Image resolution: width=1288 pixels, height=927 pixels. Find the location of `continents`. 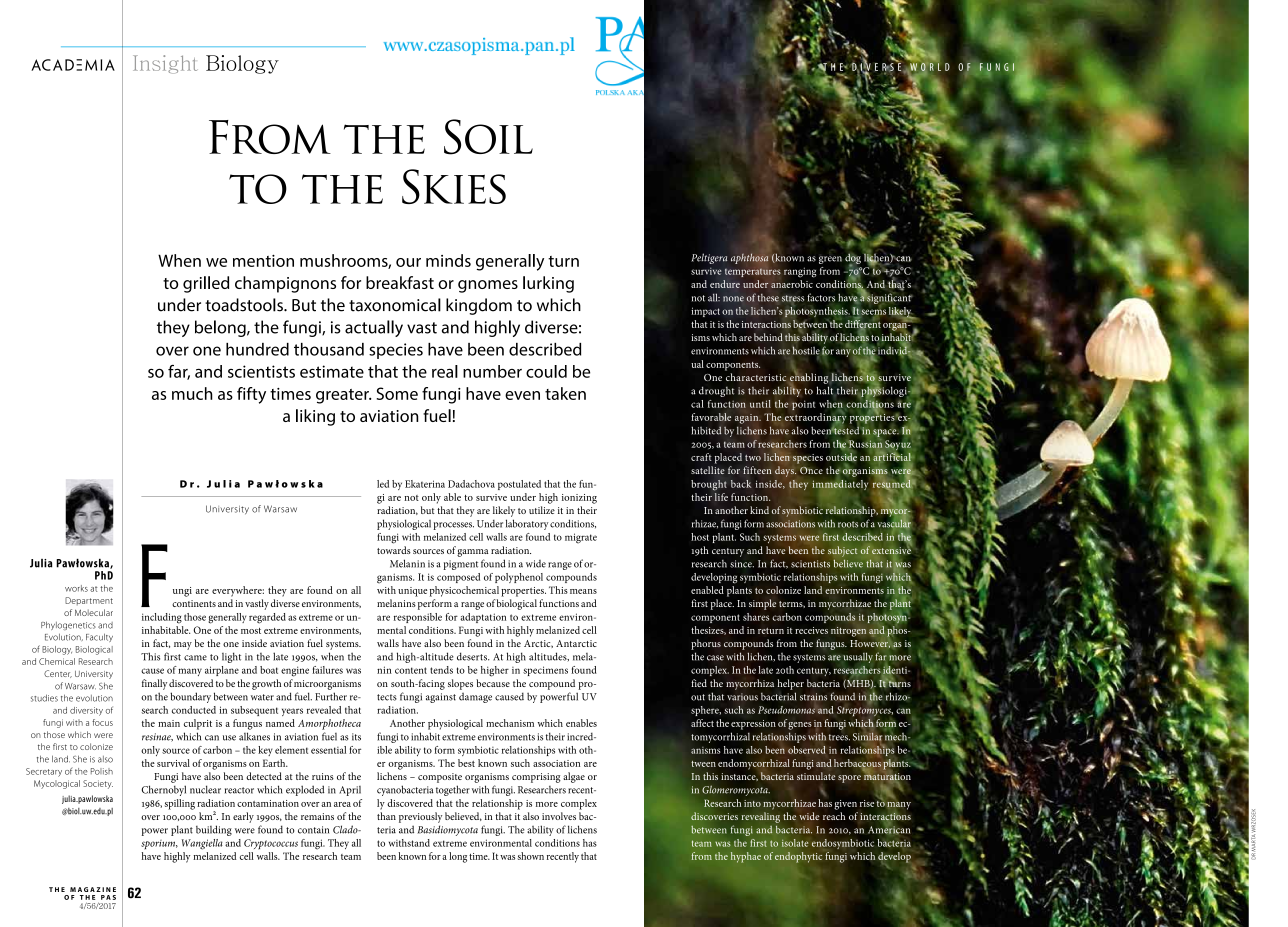

continents is located at coordinates (194, 603).
